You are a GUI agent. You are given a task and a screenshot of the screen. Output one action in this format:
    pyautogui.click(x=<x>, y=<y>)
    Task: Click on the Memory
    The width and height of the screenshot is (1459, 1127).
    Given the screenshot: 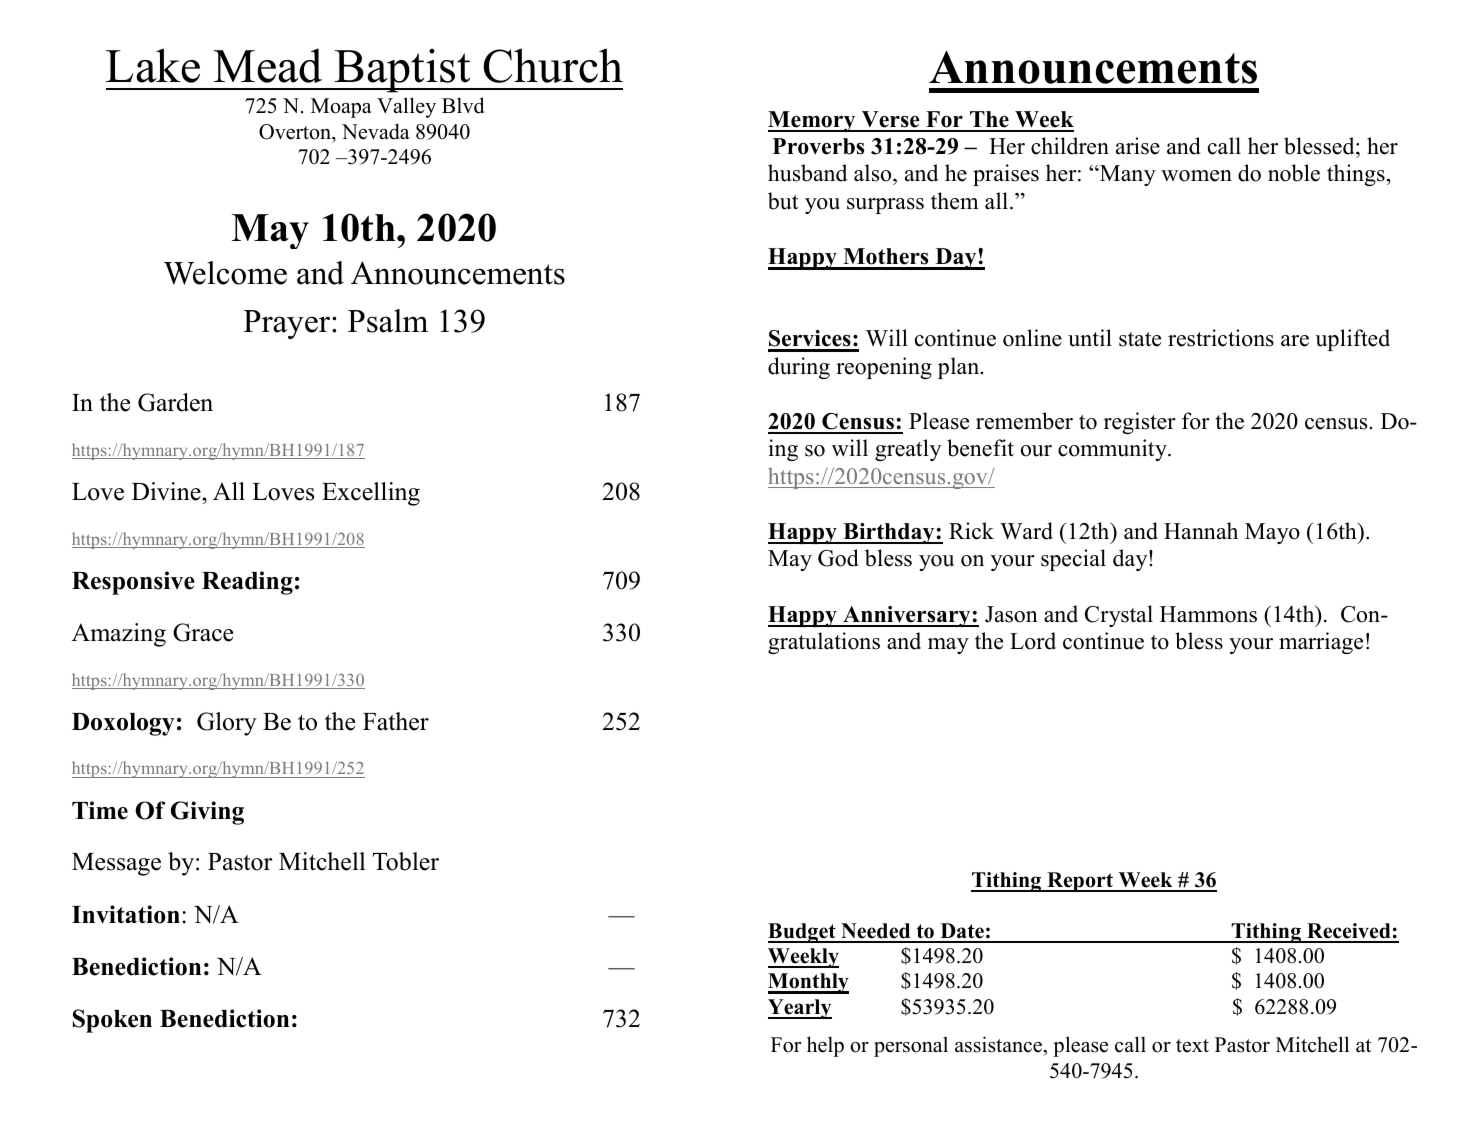 What is the action you would take?
    pyautogui.click(x=813, y=121)
